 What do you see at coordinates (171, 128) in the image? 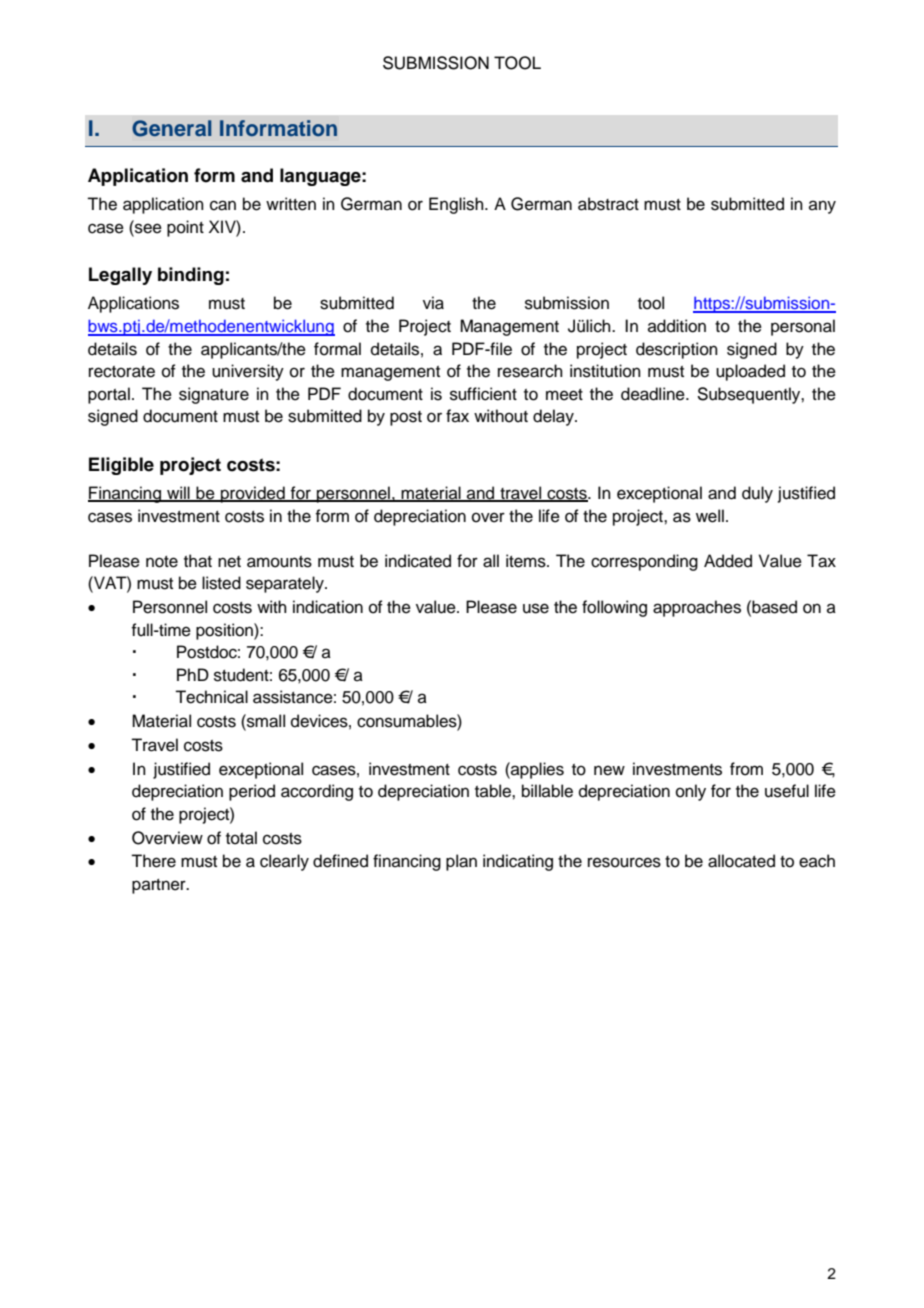
I see `General` at bounding box center [171, 128].
